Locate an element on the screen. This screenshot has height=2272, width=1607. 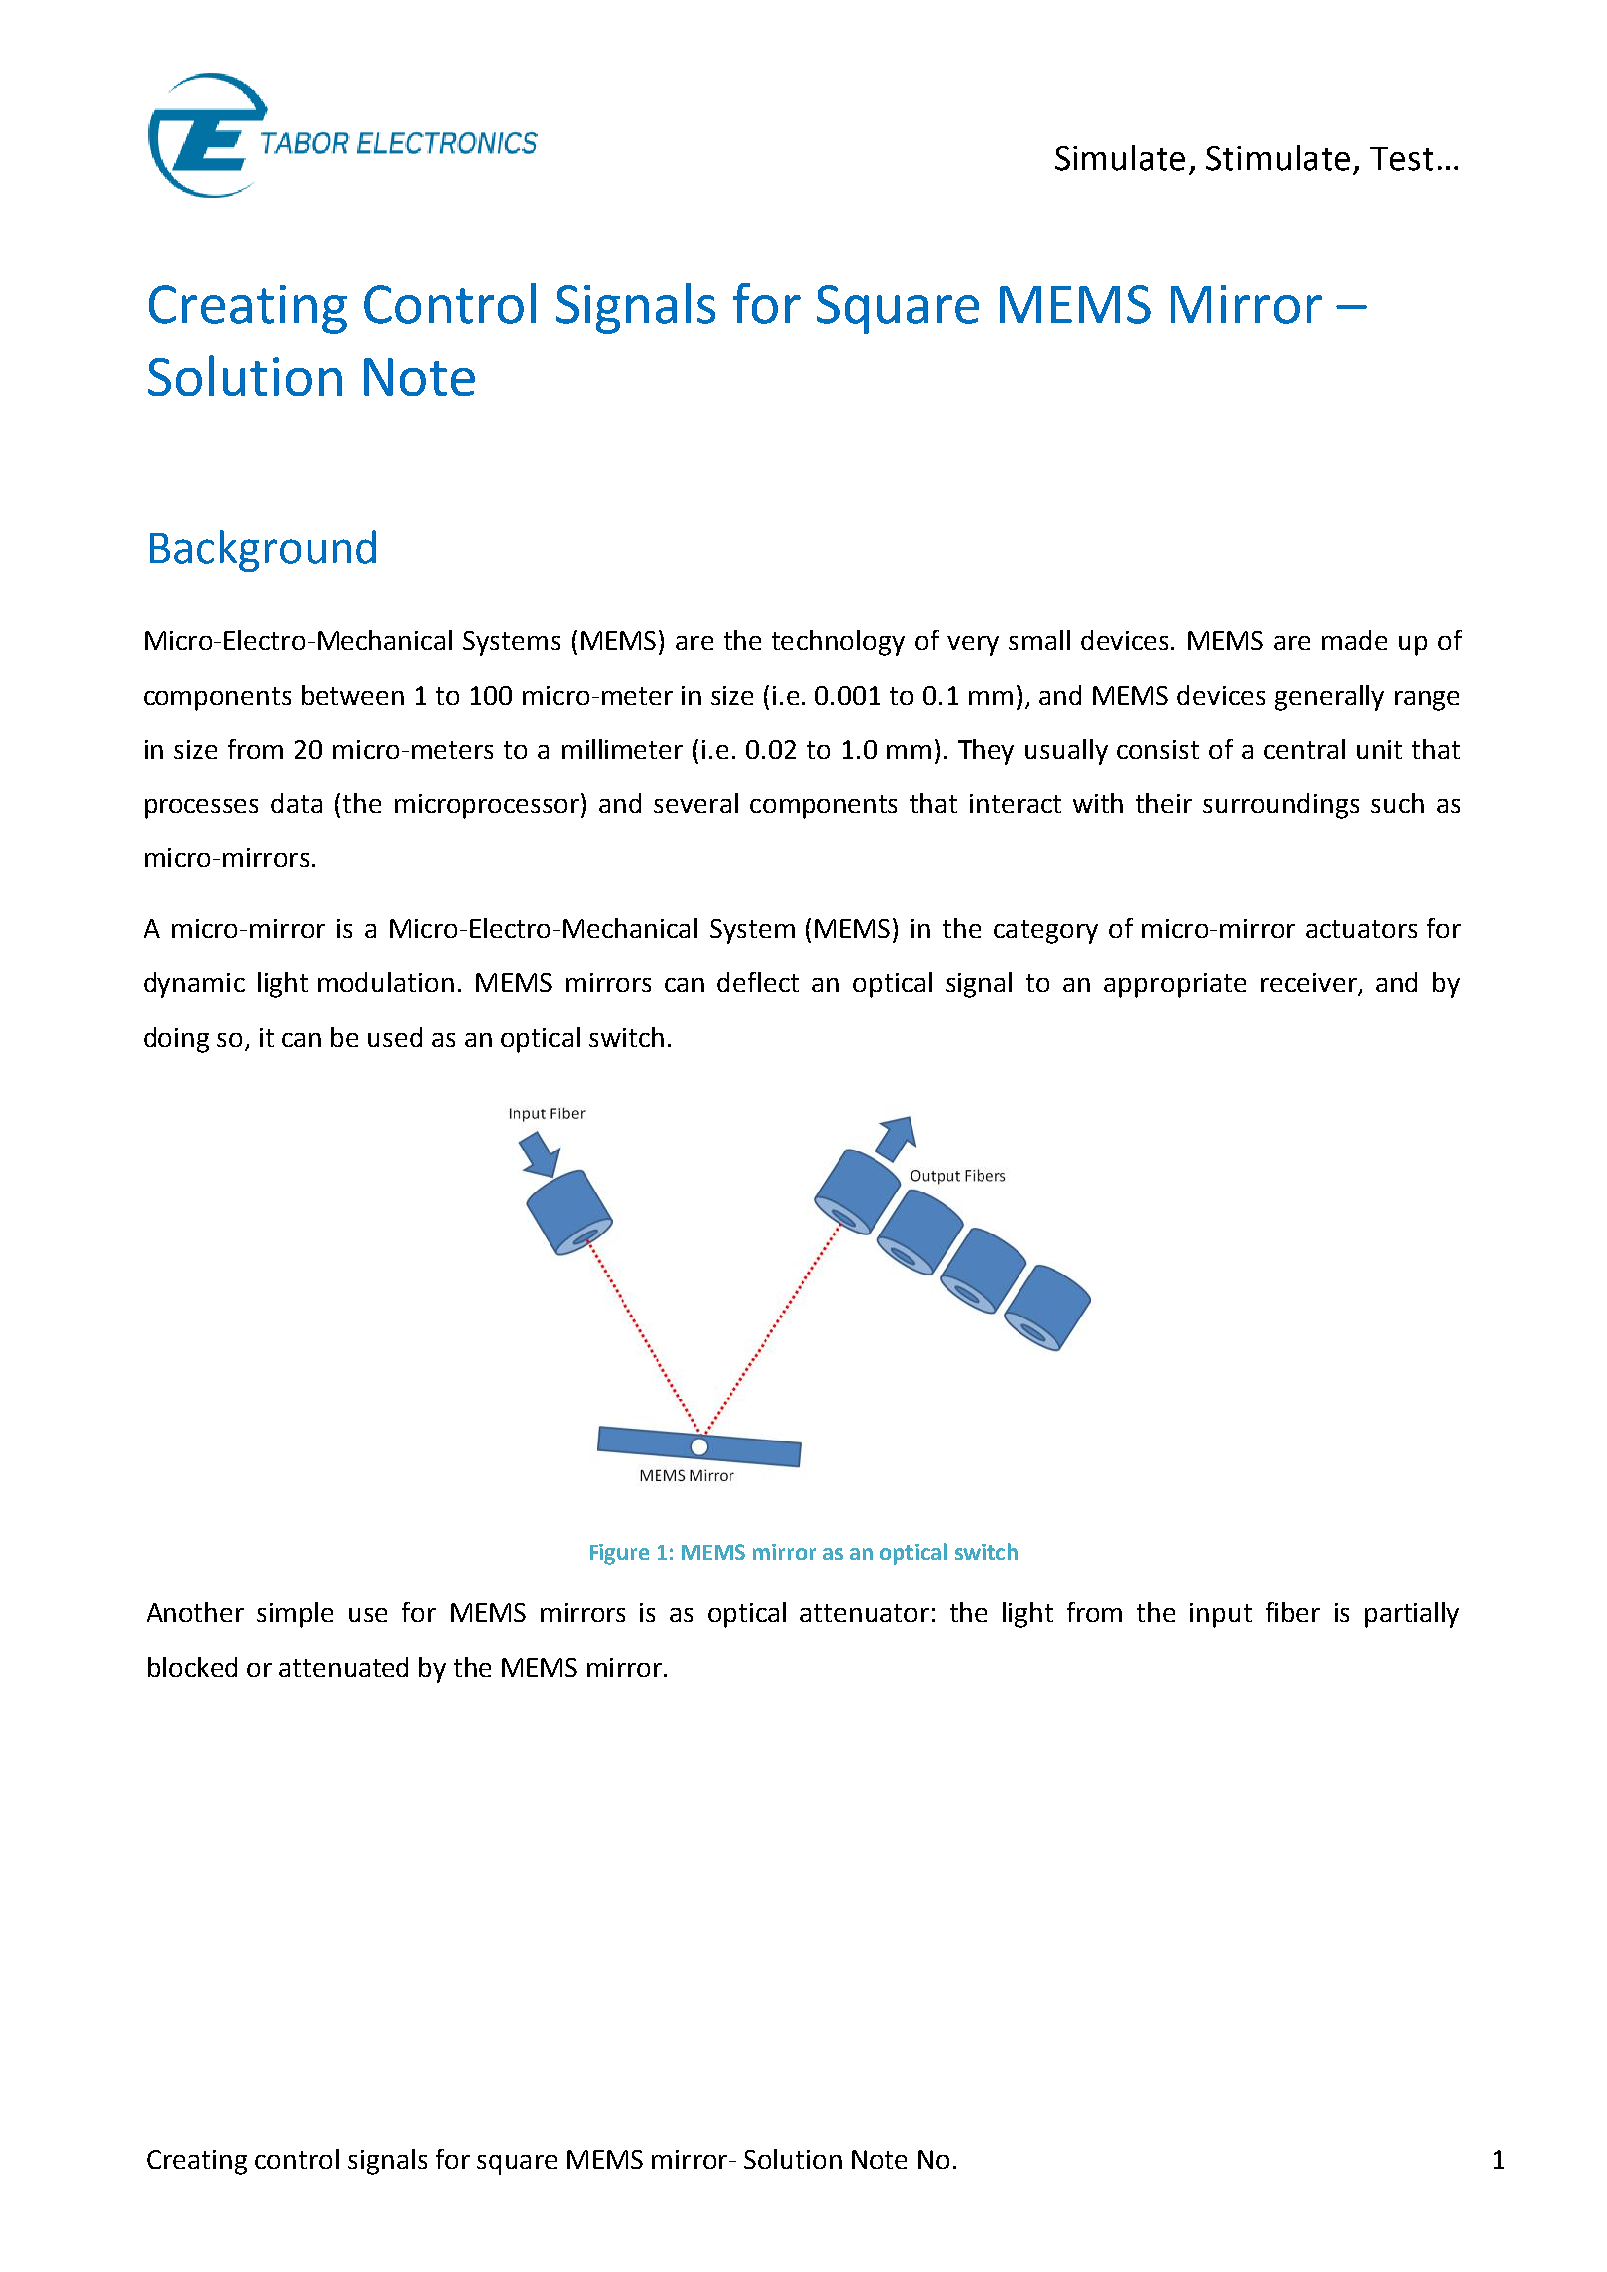
technology is located at coordinates (838, 643).
